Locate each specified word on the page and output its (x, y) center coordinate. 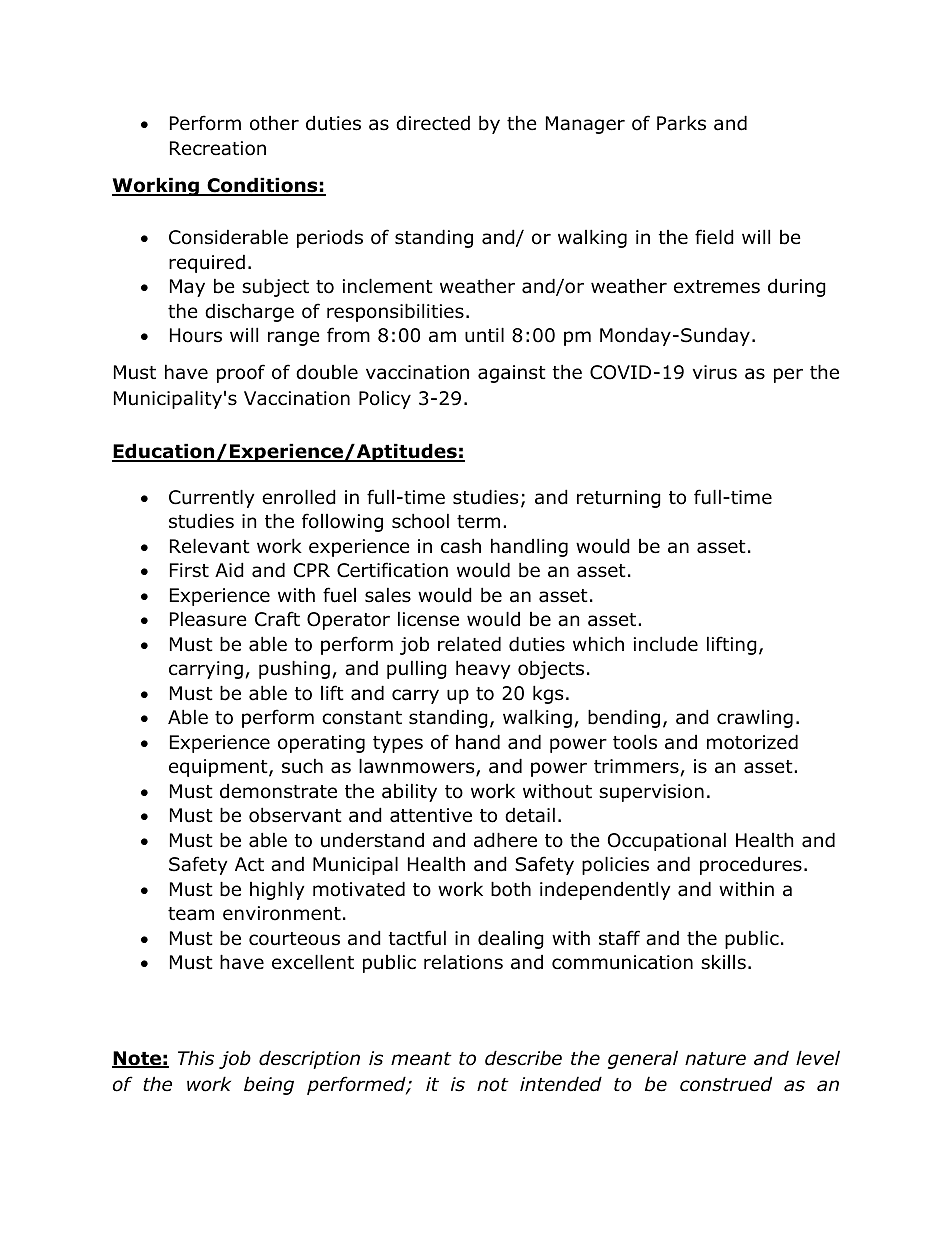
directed (433, 123)
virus (715, 372)
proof (241, 373)
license (428, 619)
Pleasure (208, 619)
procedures (751, 865)
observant (295, 815)
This (196, 1058)
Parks (681, 123)
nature (715, 1059)
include (666, 644)
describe (523, 1058)
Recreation (218, 148)
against (512, 374)
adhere (505, 840)
